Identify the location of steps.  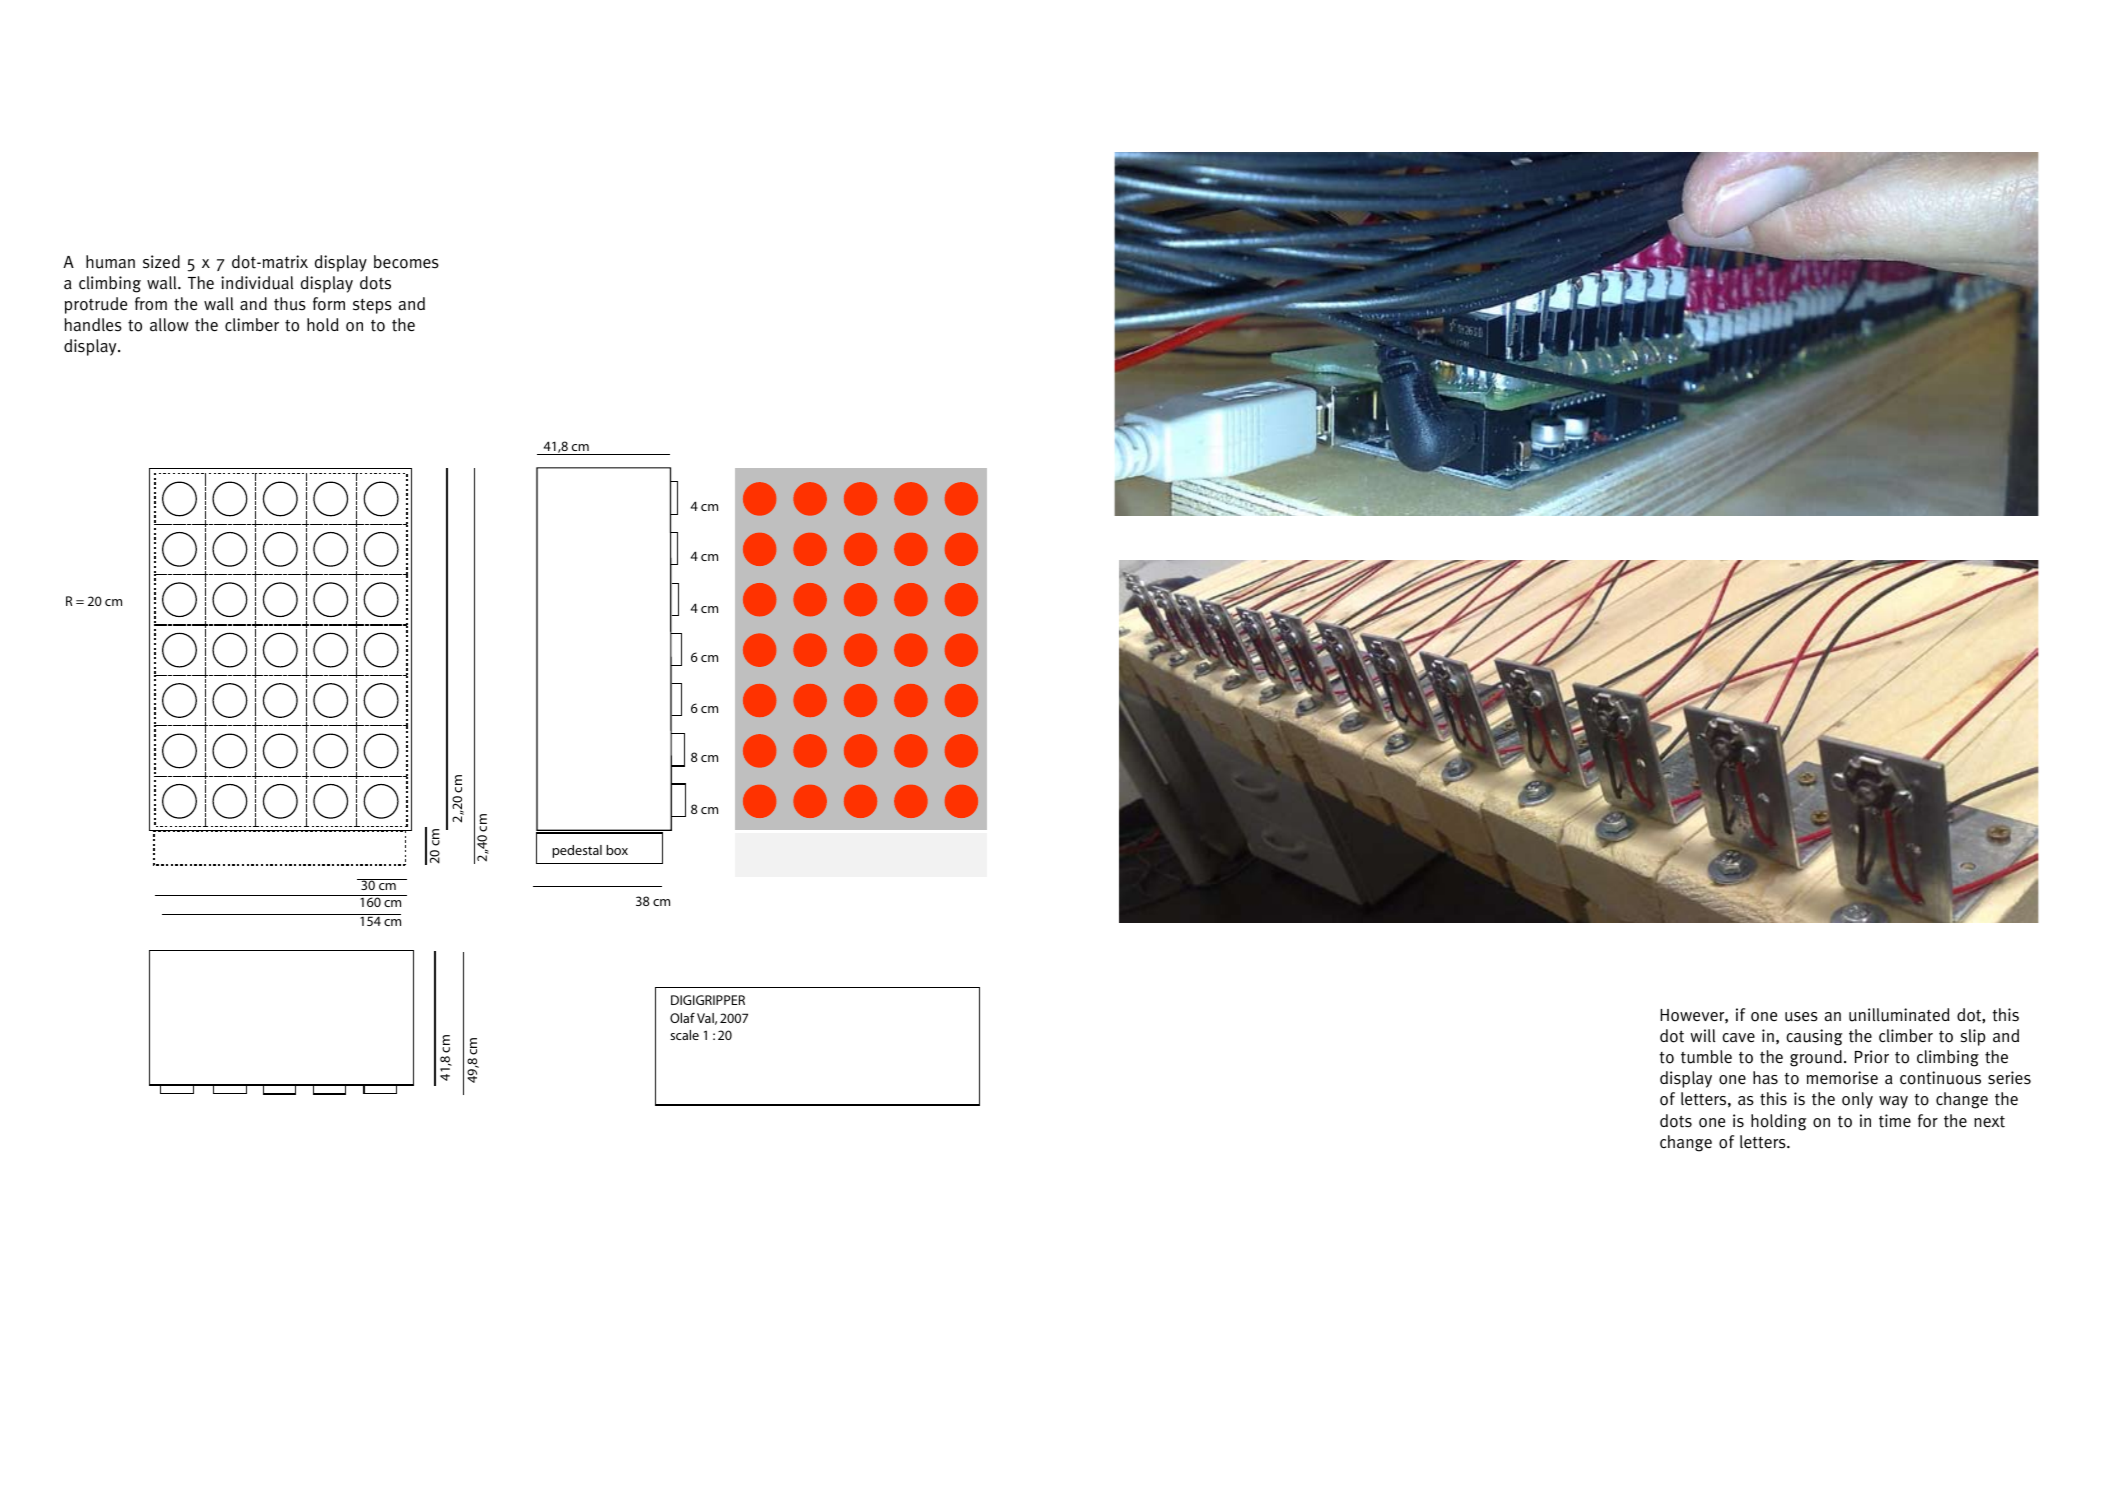
(372, 306).
